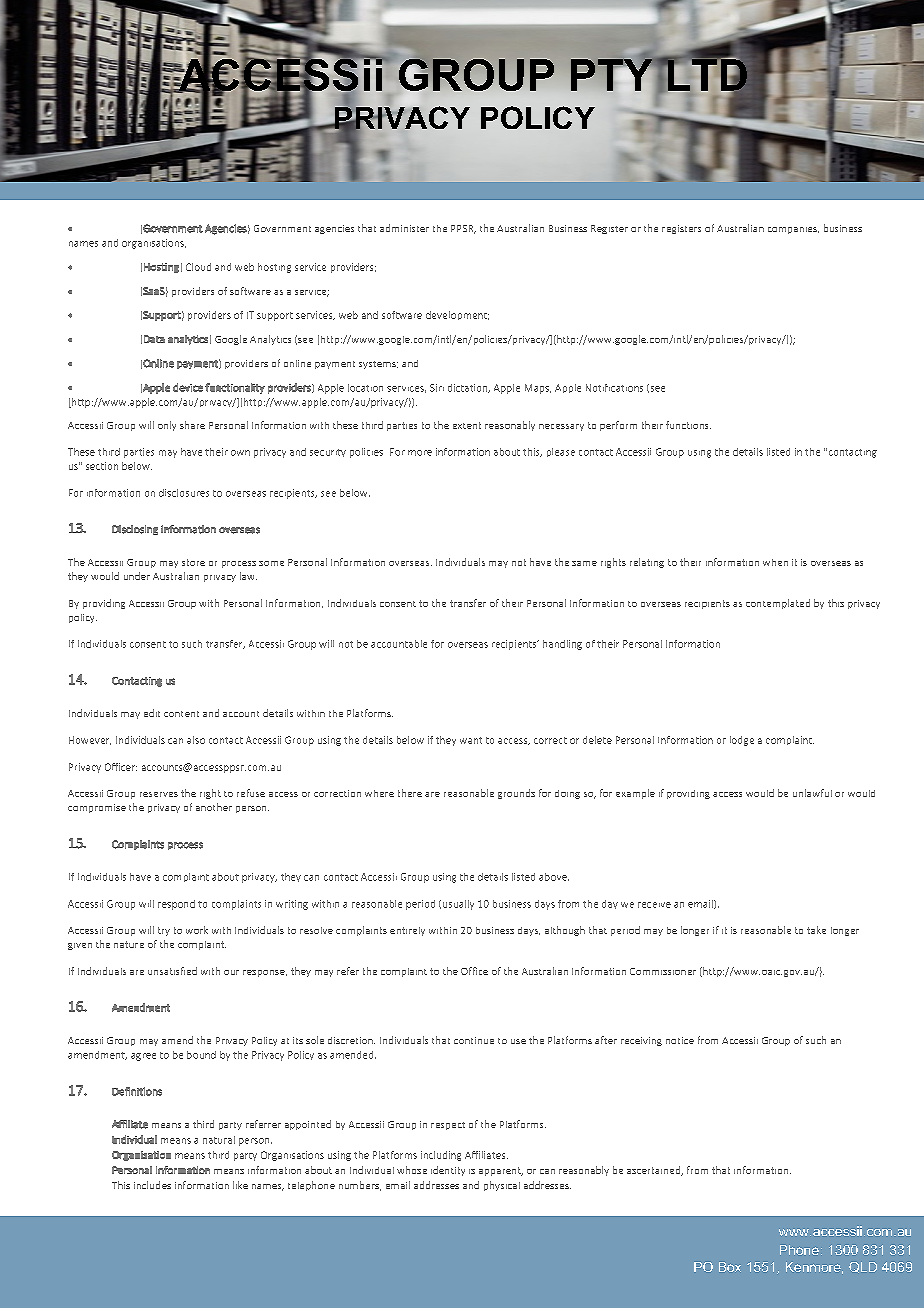  I want to click on extent, so click(467, 425).
